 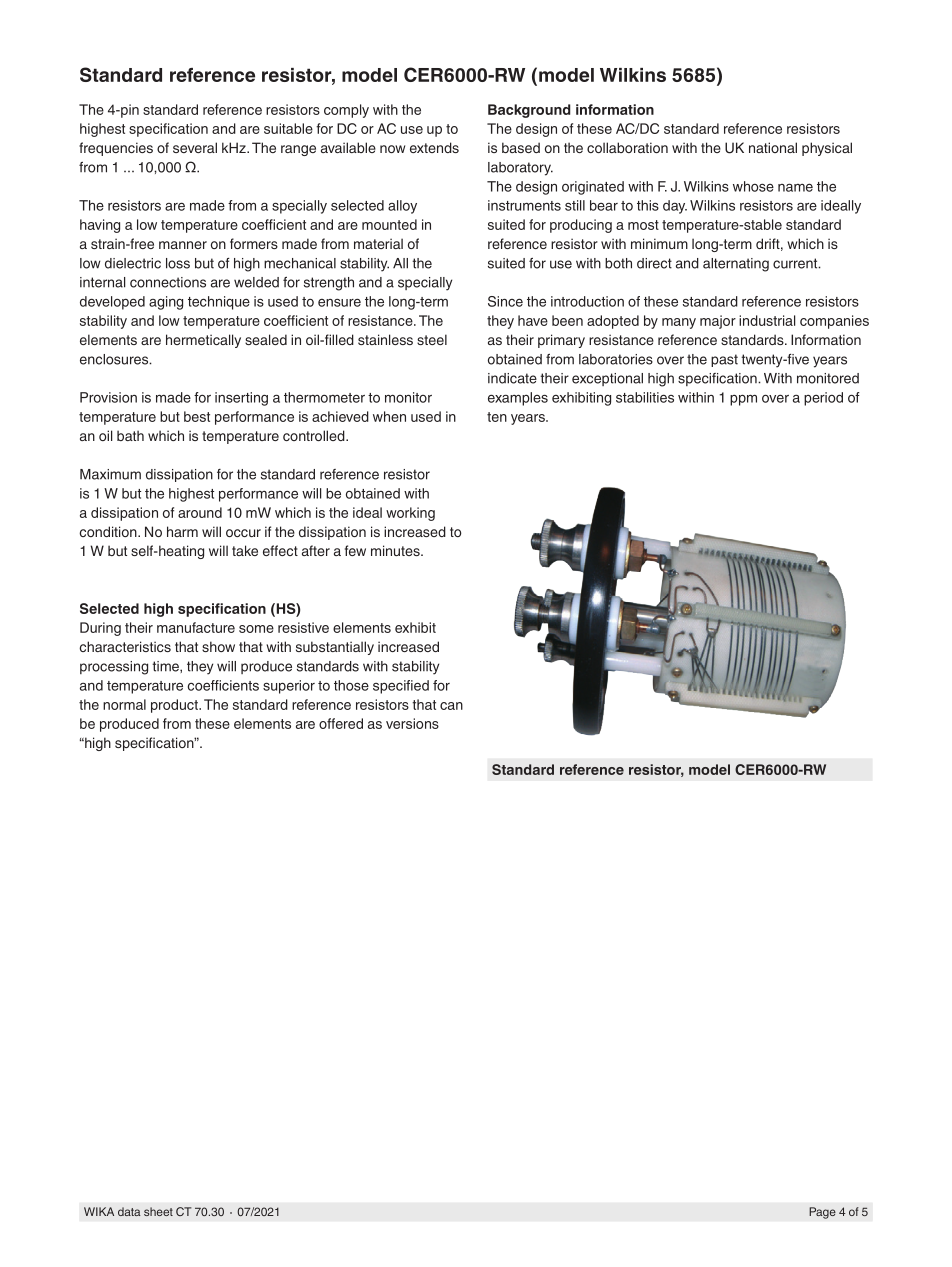 What do you see at coordinates (451, 706) in the page?
I see `can` at bounding box center [451, 706].
